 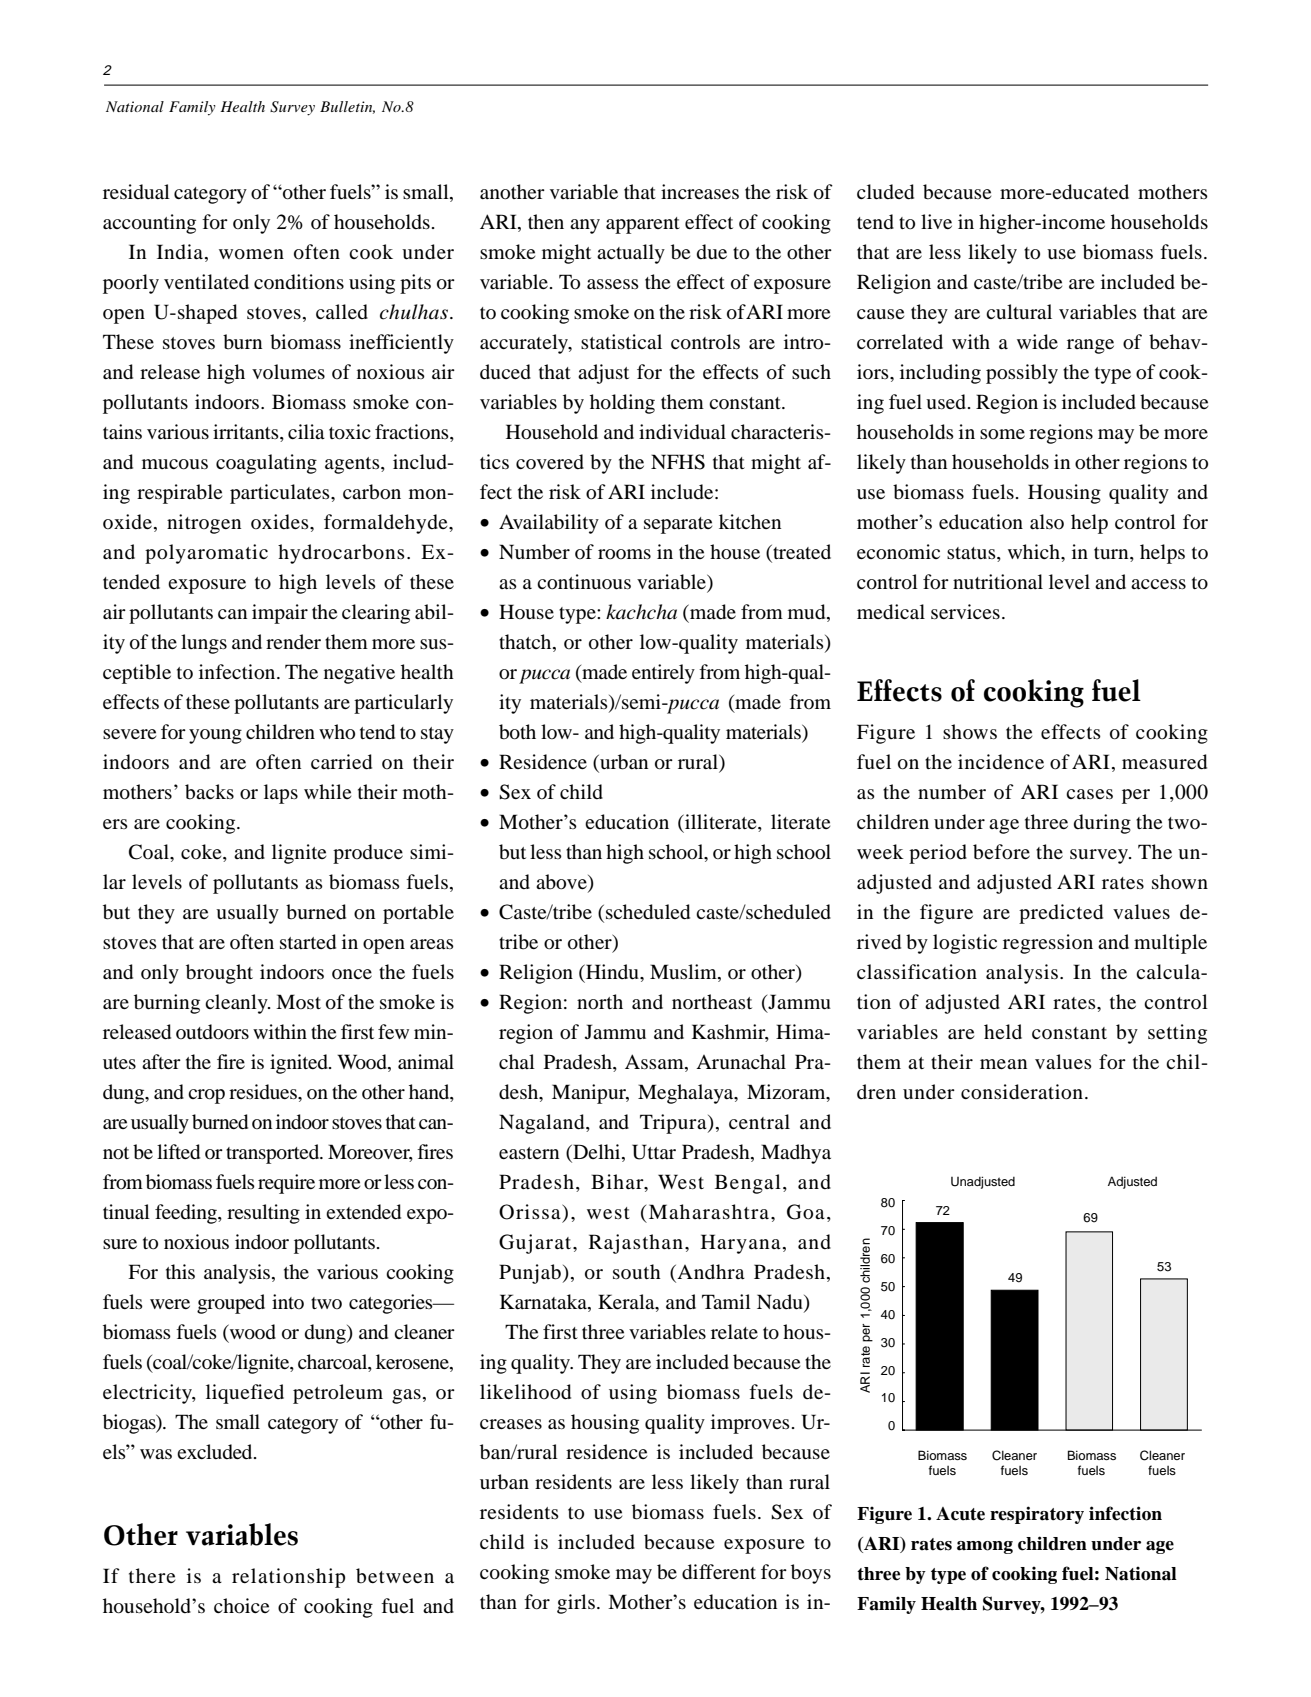 What do you see at coordinates (643, 225) in the image?
I see `apparent` at bounding box center [643, 225].
